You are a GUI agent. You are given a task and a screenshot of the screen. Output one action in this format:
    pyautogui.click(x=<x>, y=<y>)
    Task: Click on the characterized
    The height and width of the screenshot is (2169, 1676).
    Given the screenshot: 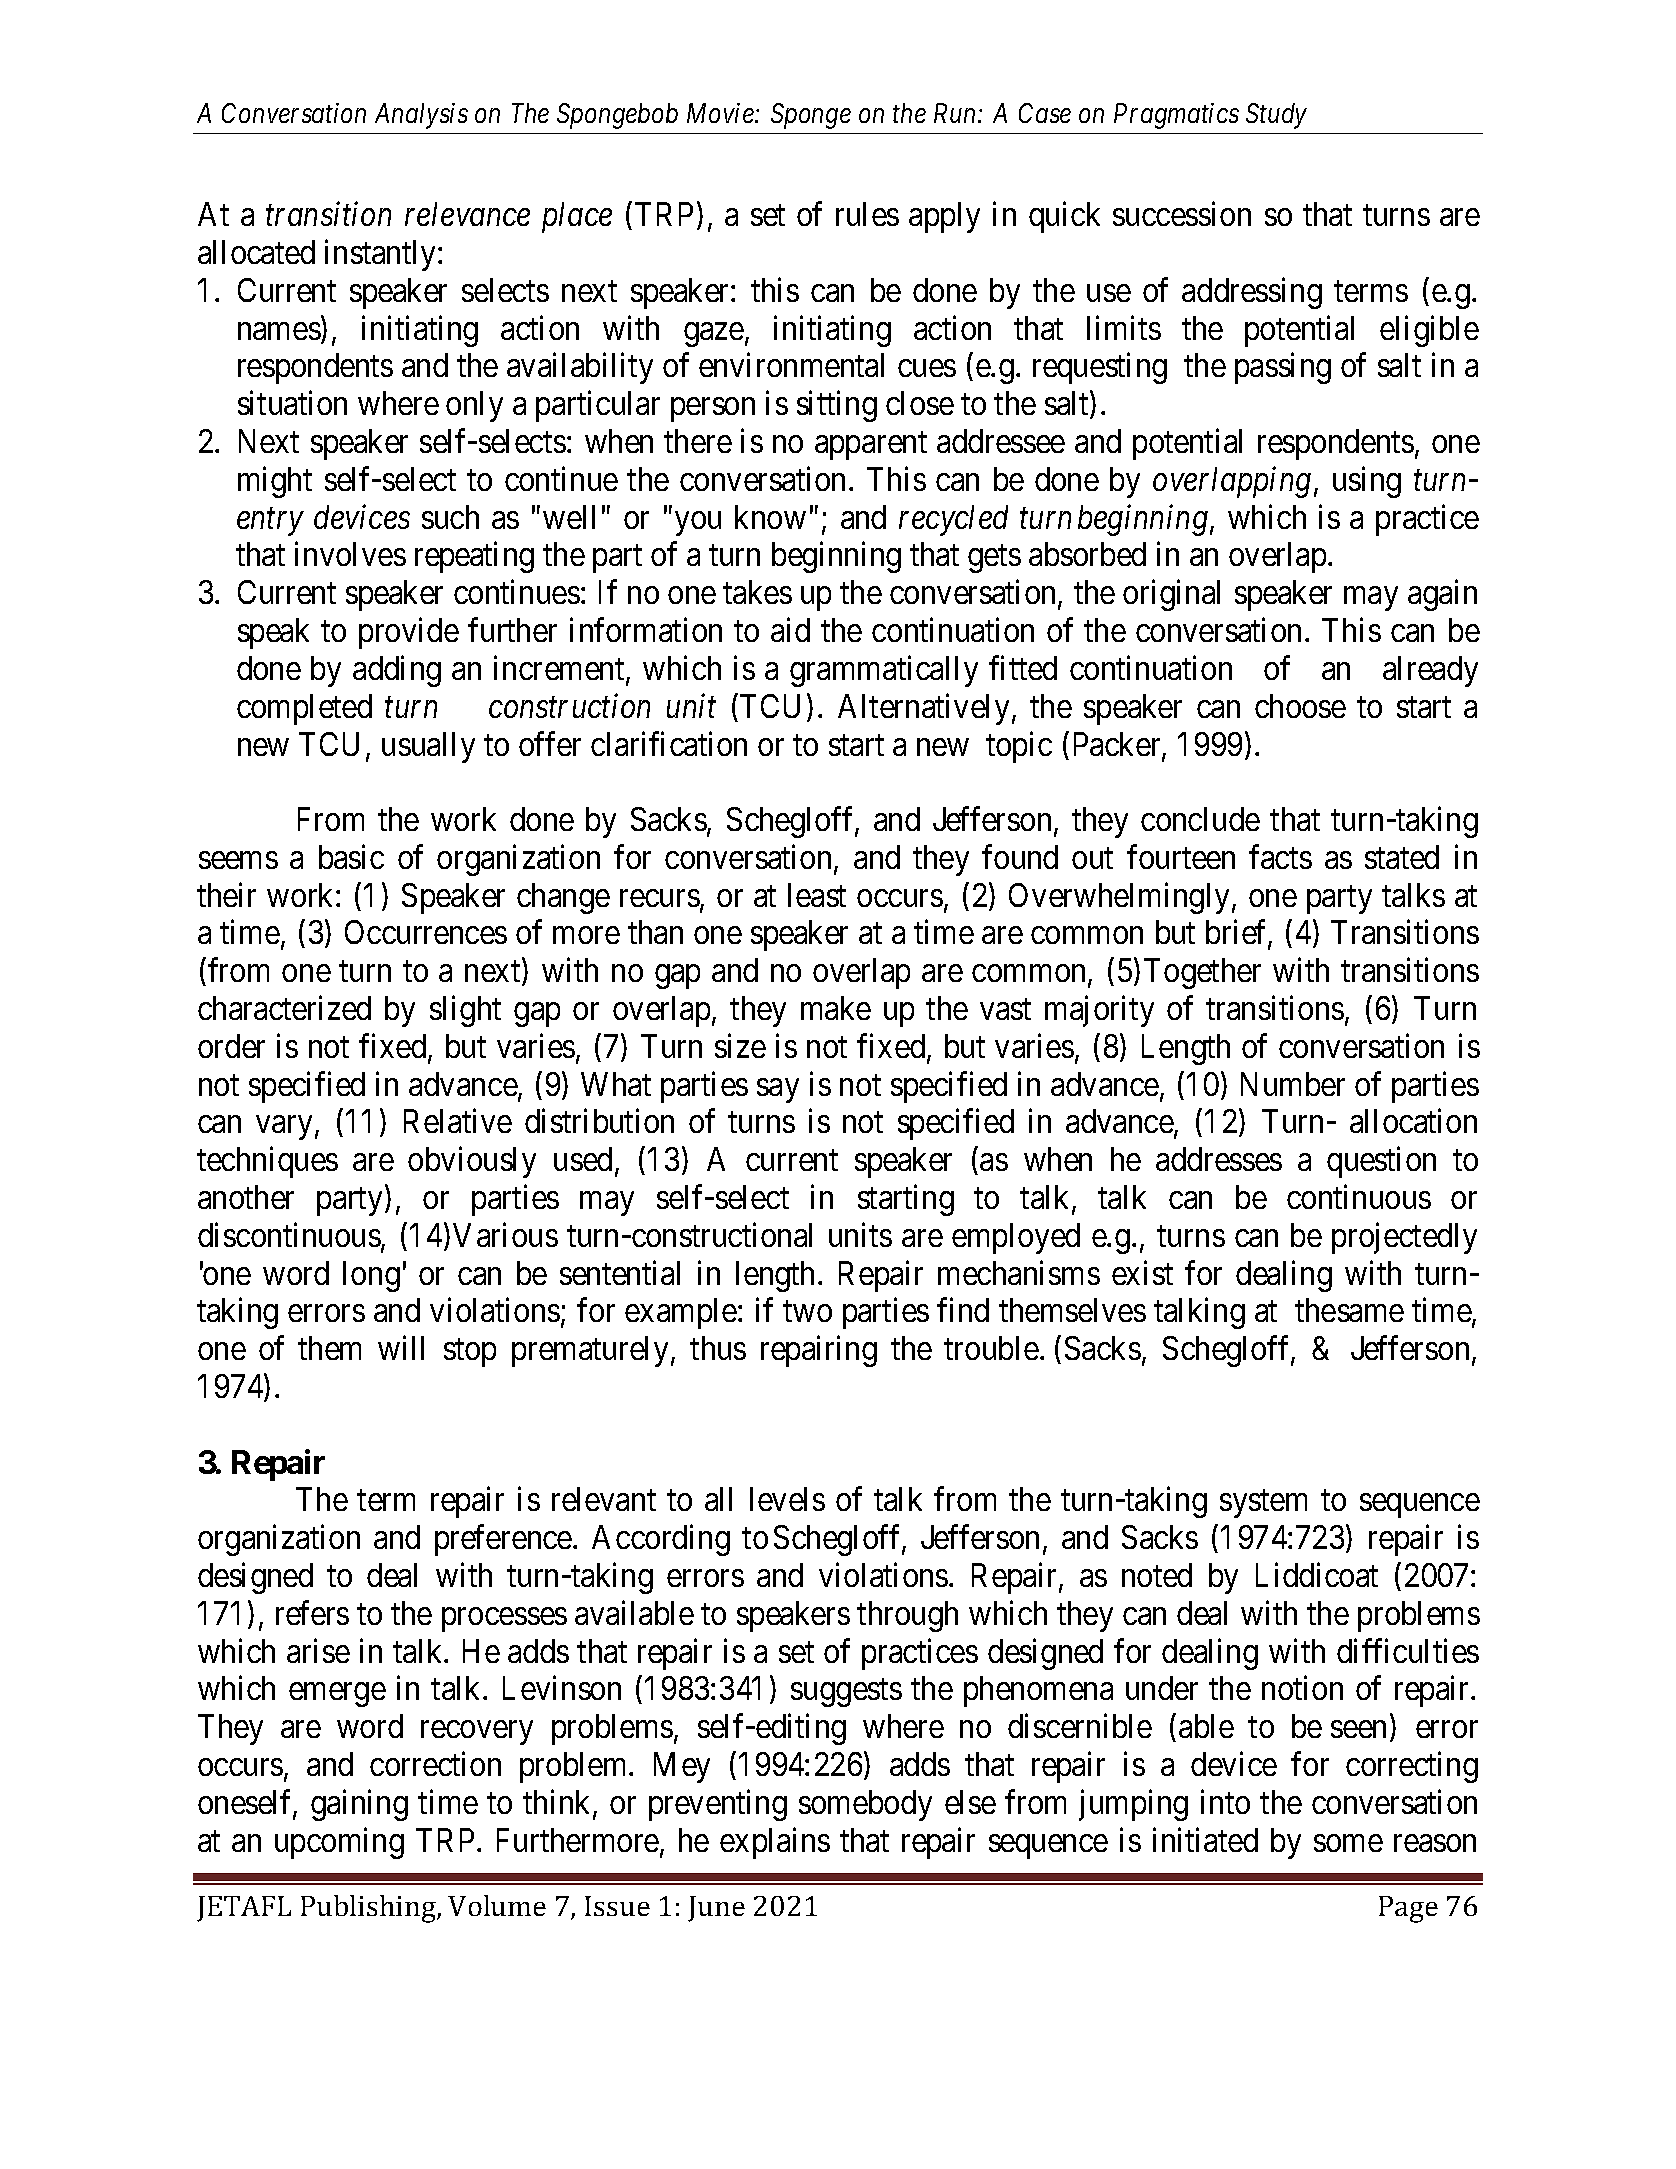 What is the action you would take?
    pyautogui.click(x=284, y=1008)
